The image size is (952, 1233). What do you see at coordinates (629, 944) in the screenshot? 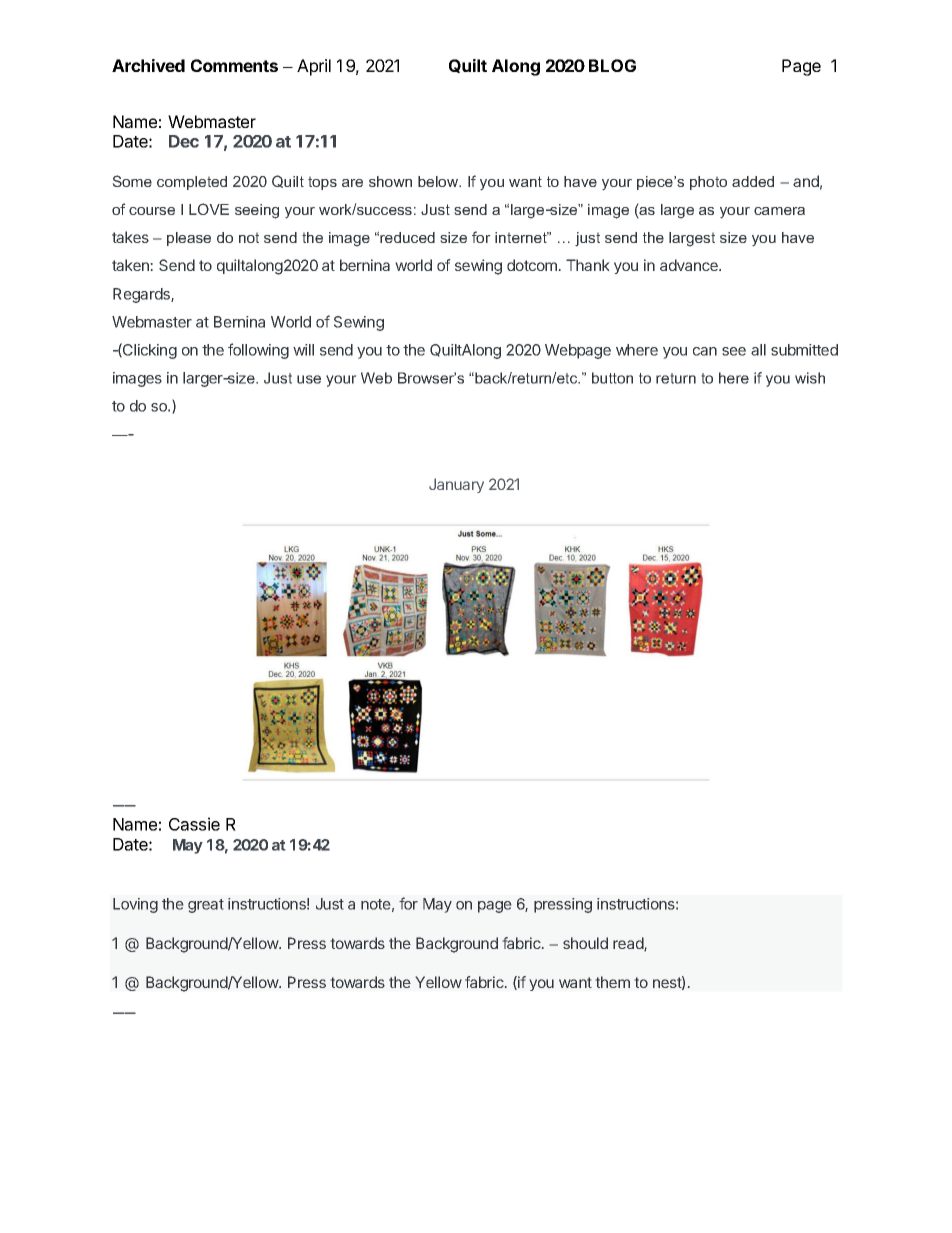
I see `read` at bounding box center [629, 944].
